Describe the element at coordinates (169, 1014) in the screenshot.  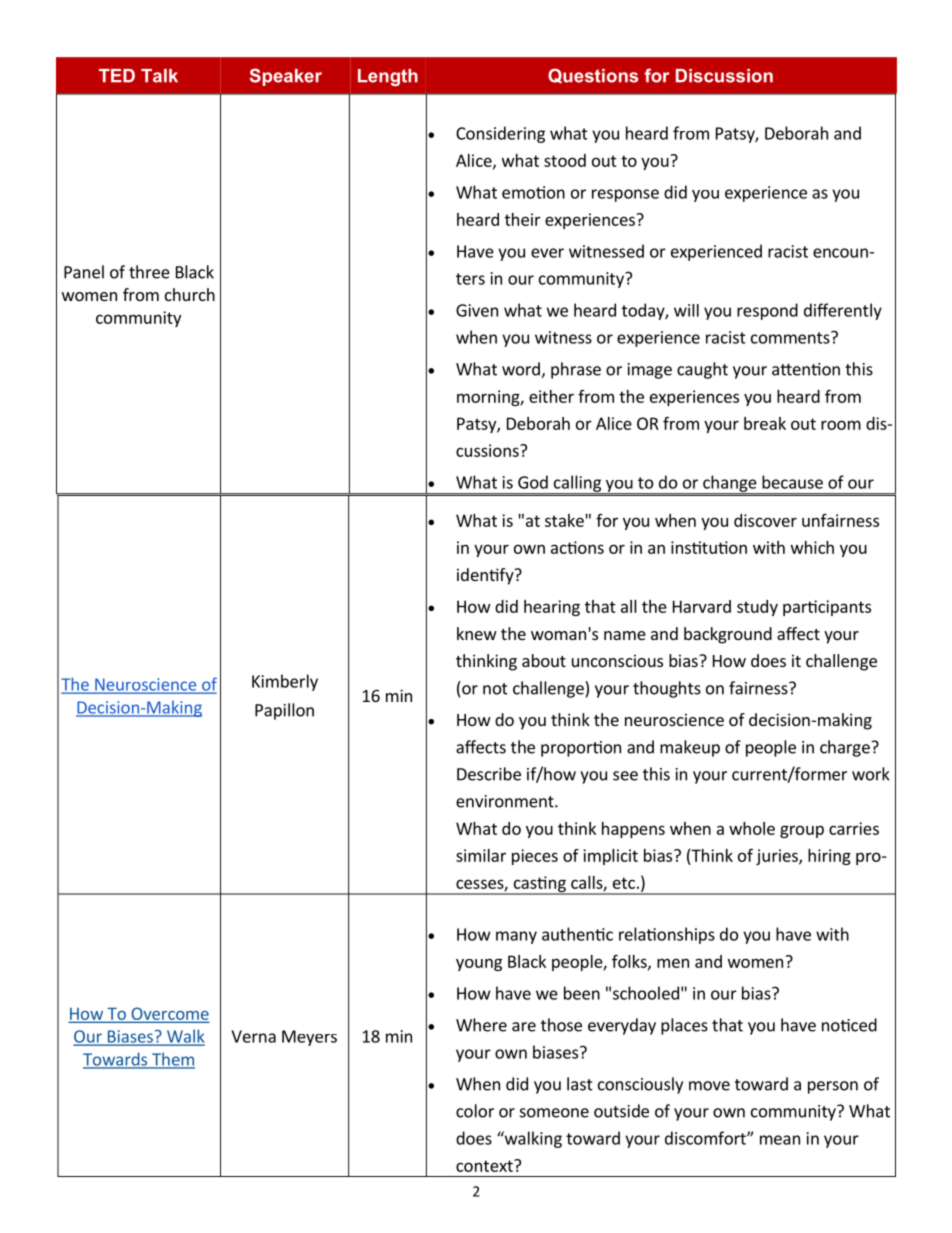
I see `Overcome` at that location.
